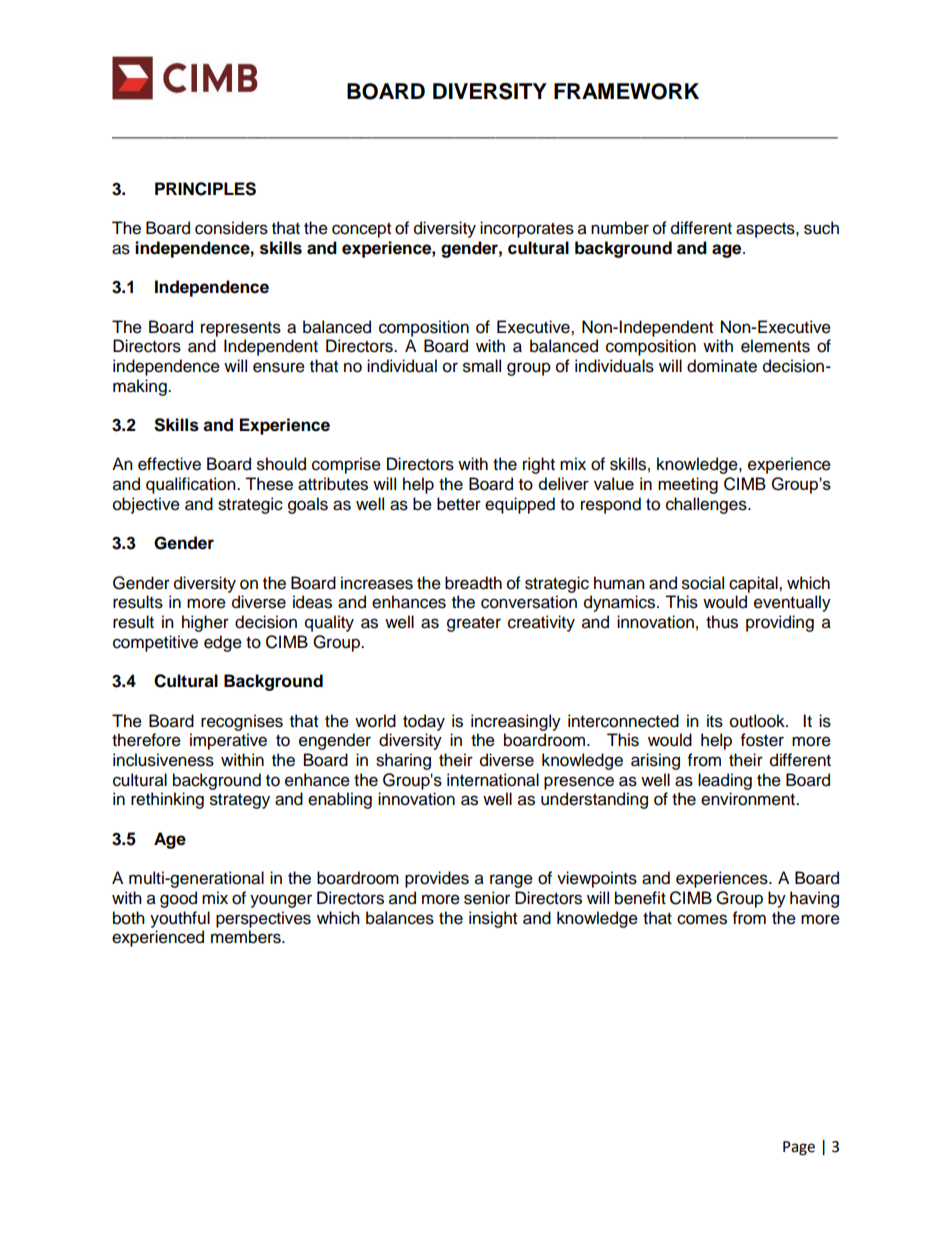 This screenshot has width=952, height=1233. Describe the element at coordinates (799, 1148) in the screenshot. I see `Page` at that location.
